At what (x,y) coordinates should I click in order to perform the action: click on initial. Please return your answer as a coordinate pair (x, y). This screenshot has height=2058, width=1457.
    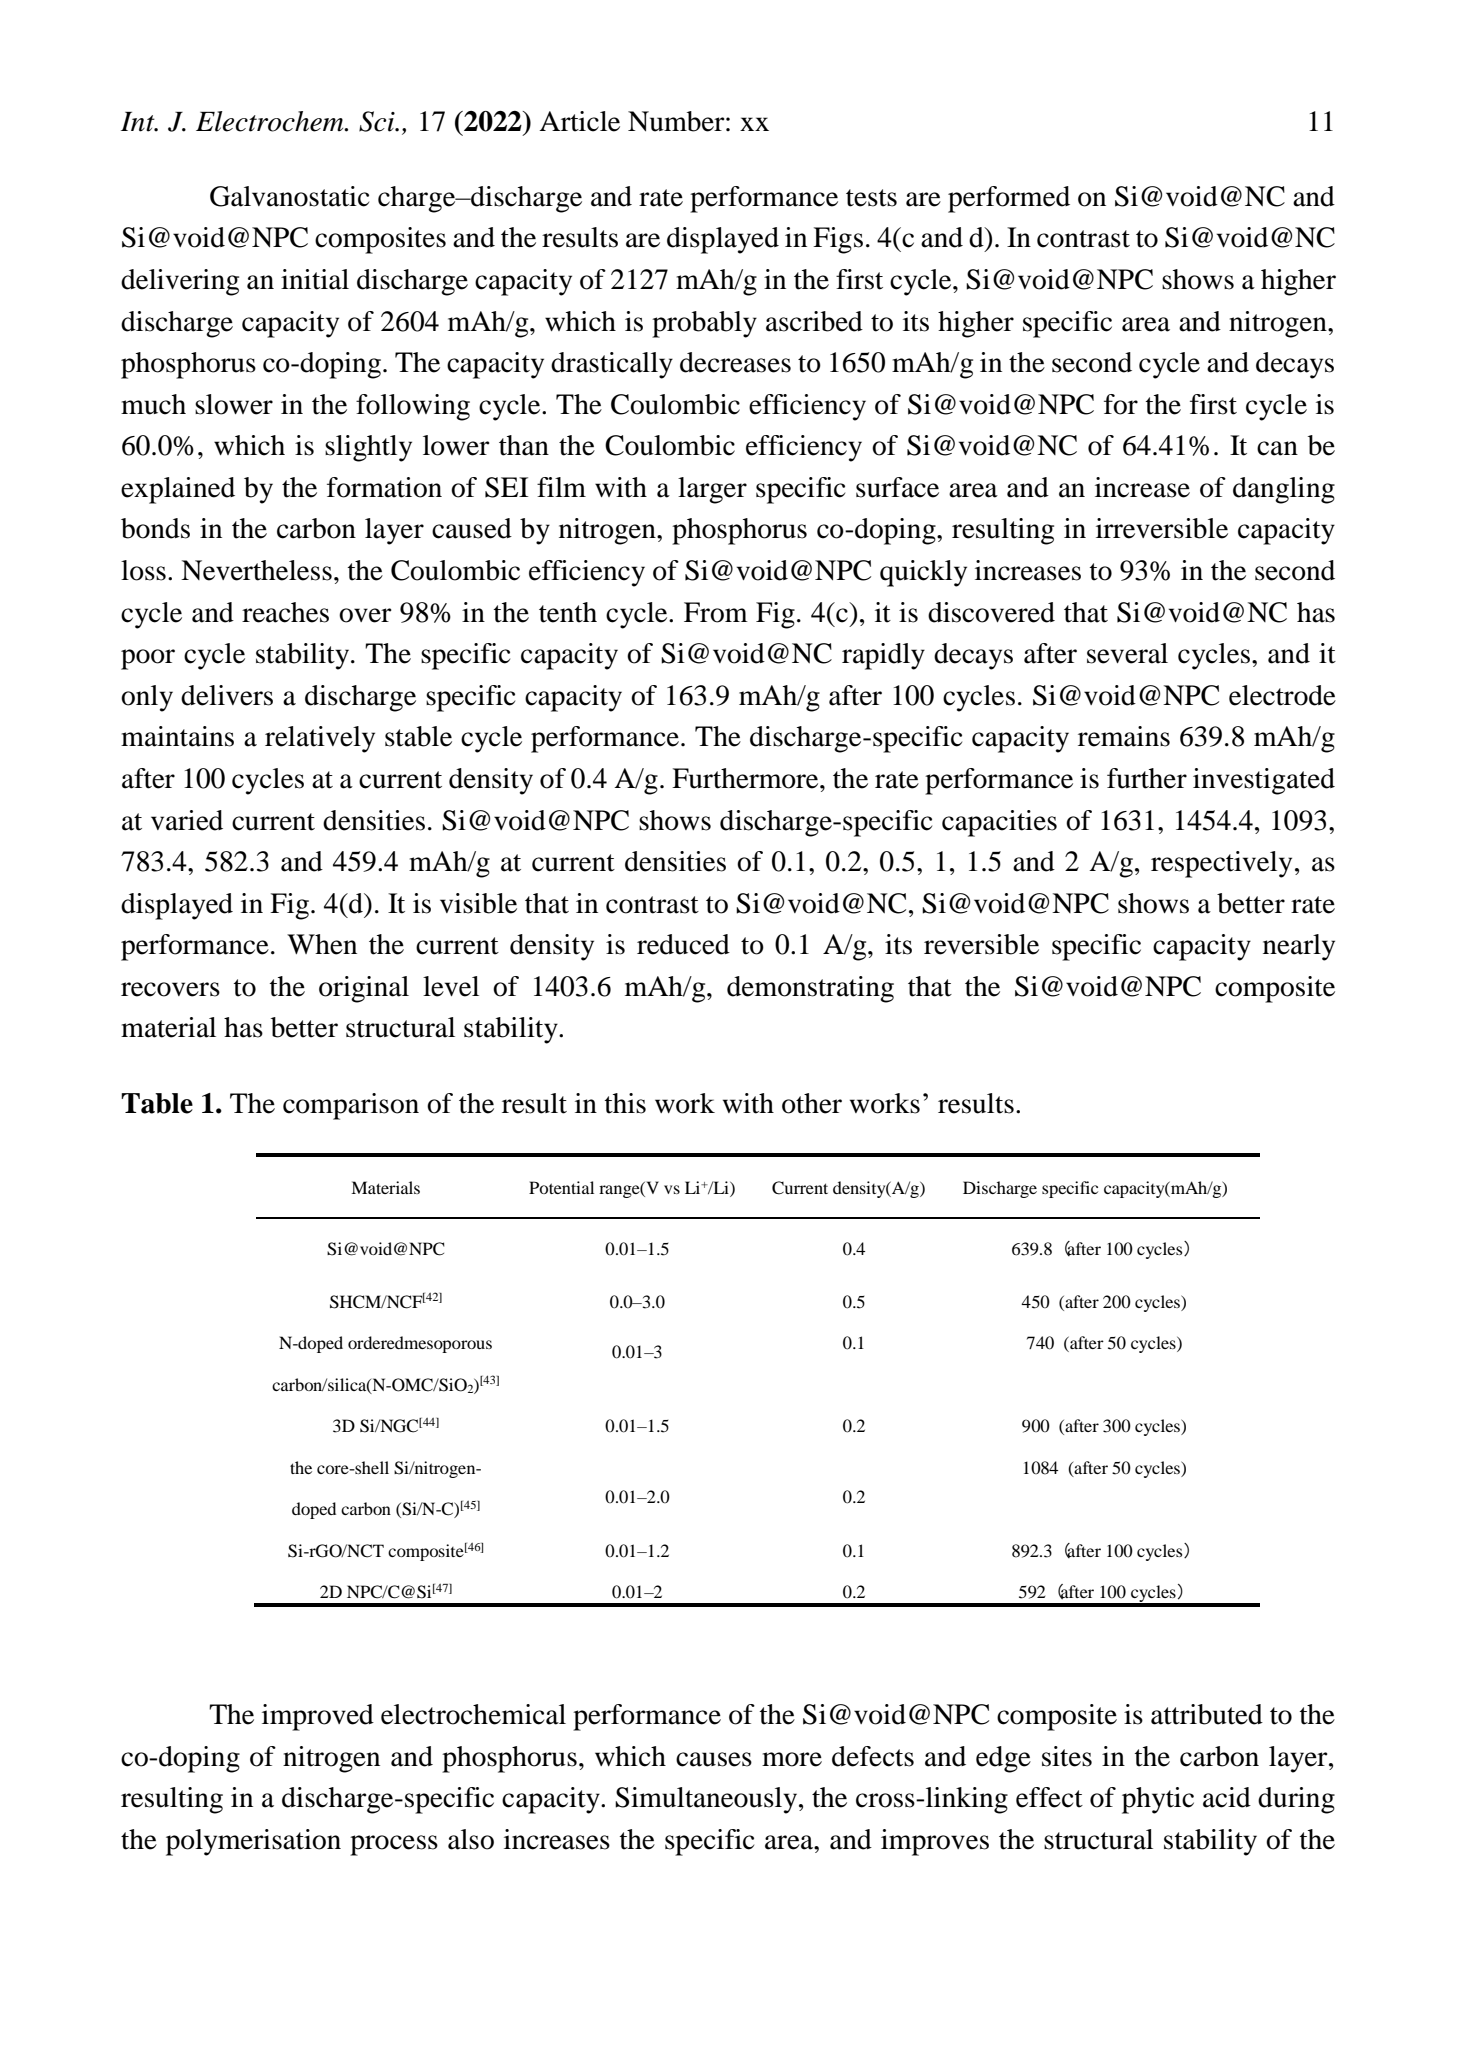
    Looking at the image, I should click on (315, 279).
